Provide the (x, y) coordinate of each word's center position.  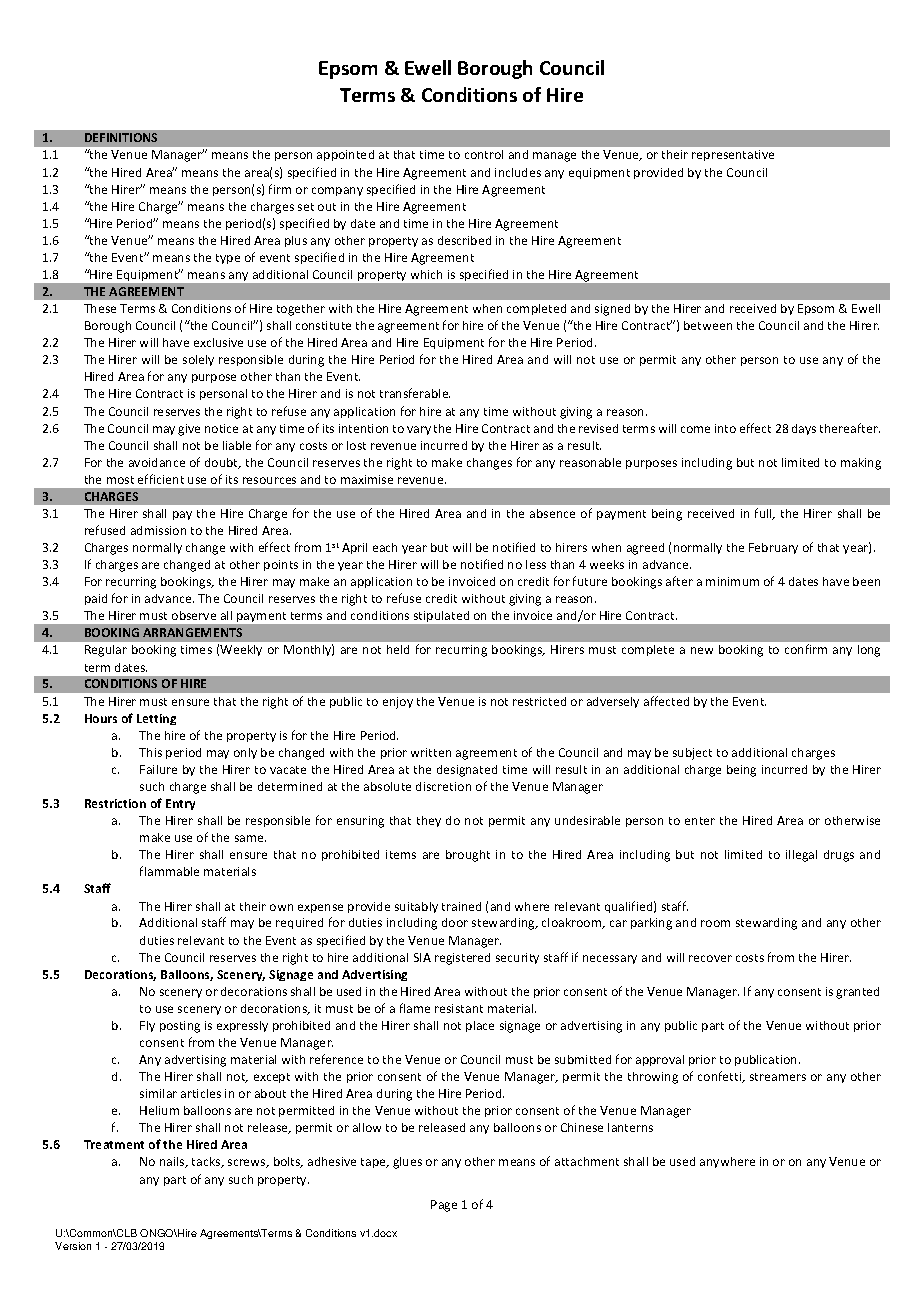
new (702, 650)
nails (173, 1162)
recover (710, 958)
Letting (156, 719)
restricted (539, 701)
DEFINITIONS (121, 137)
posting (180, 1027)
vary (419, 430)
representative (733, 155)
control (484, 154)
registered (462, 959)
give (189, 430)
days (804, 429)
